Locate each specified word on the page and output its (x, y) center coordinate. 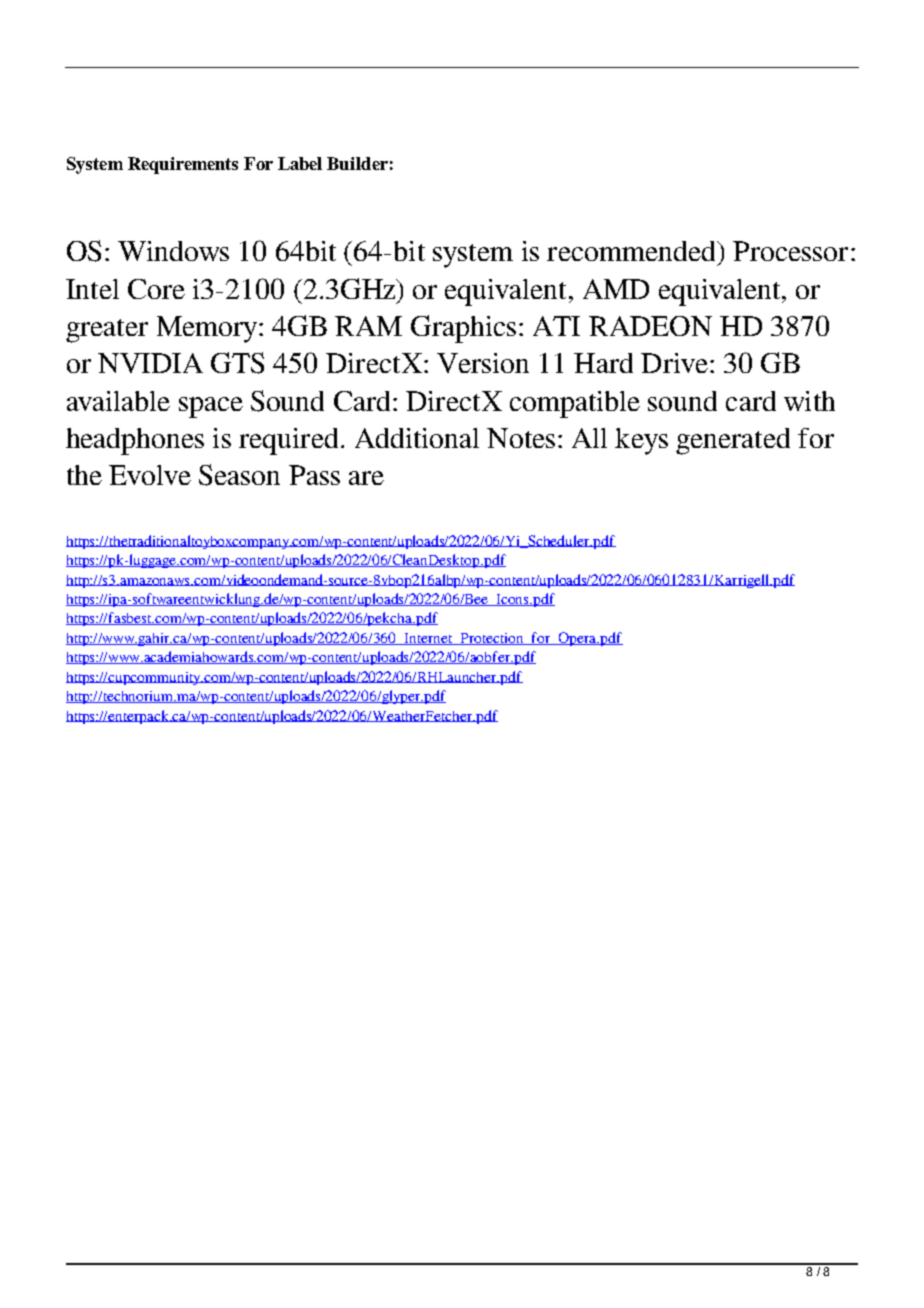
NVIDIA (150, 363)
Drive (674, 363)
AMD (616, 289)
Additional (417, 438)
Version (483, 363)
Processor (790, 251)
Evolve (150, 475)
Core (156, 289)
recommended (632, 251)
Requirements (183, 165)
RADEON (650, 326)
